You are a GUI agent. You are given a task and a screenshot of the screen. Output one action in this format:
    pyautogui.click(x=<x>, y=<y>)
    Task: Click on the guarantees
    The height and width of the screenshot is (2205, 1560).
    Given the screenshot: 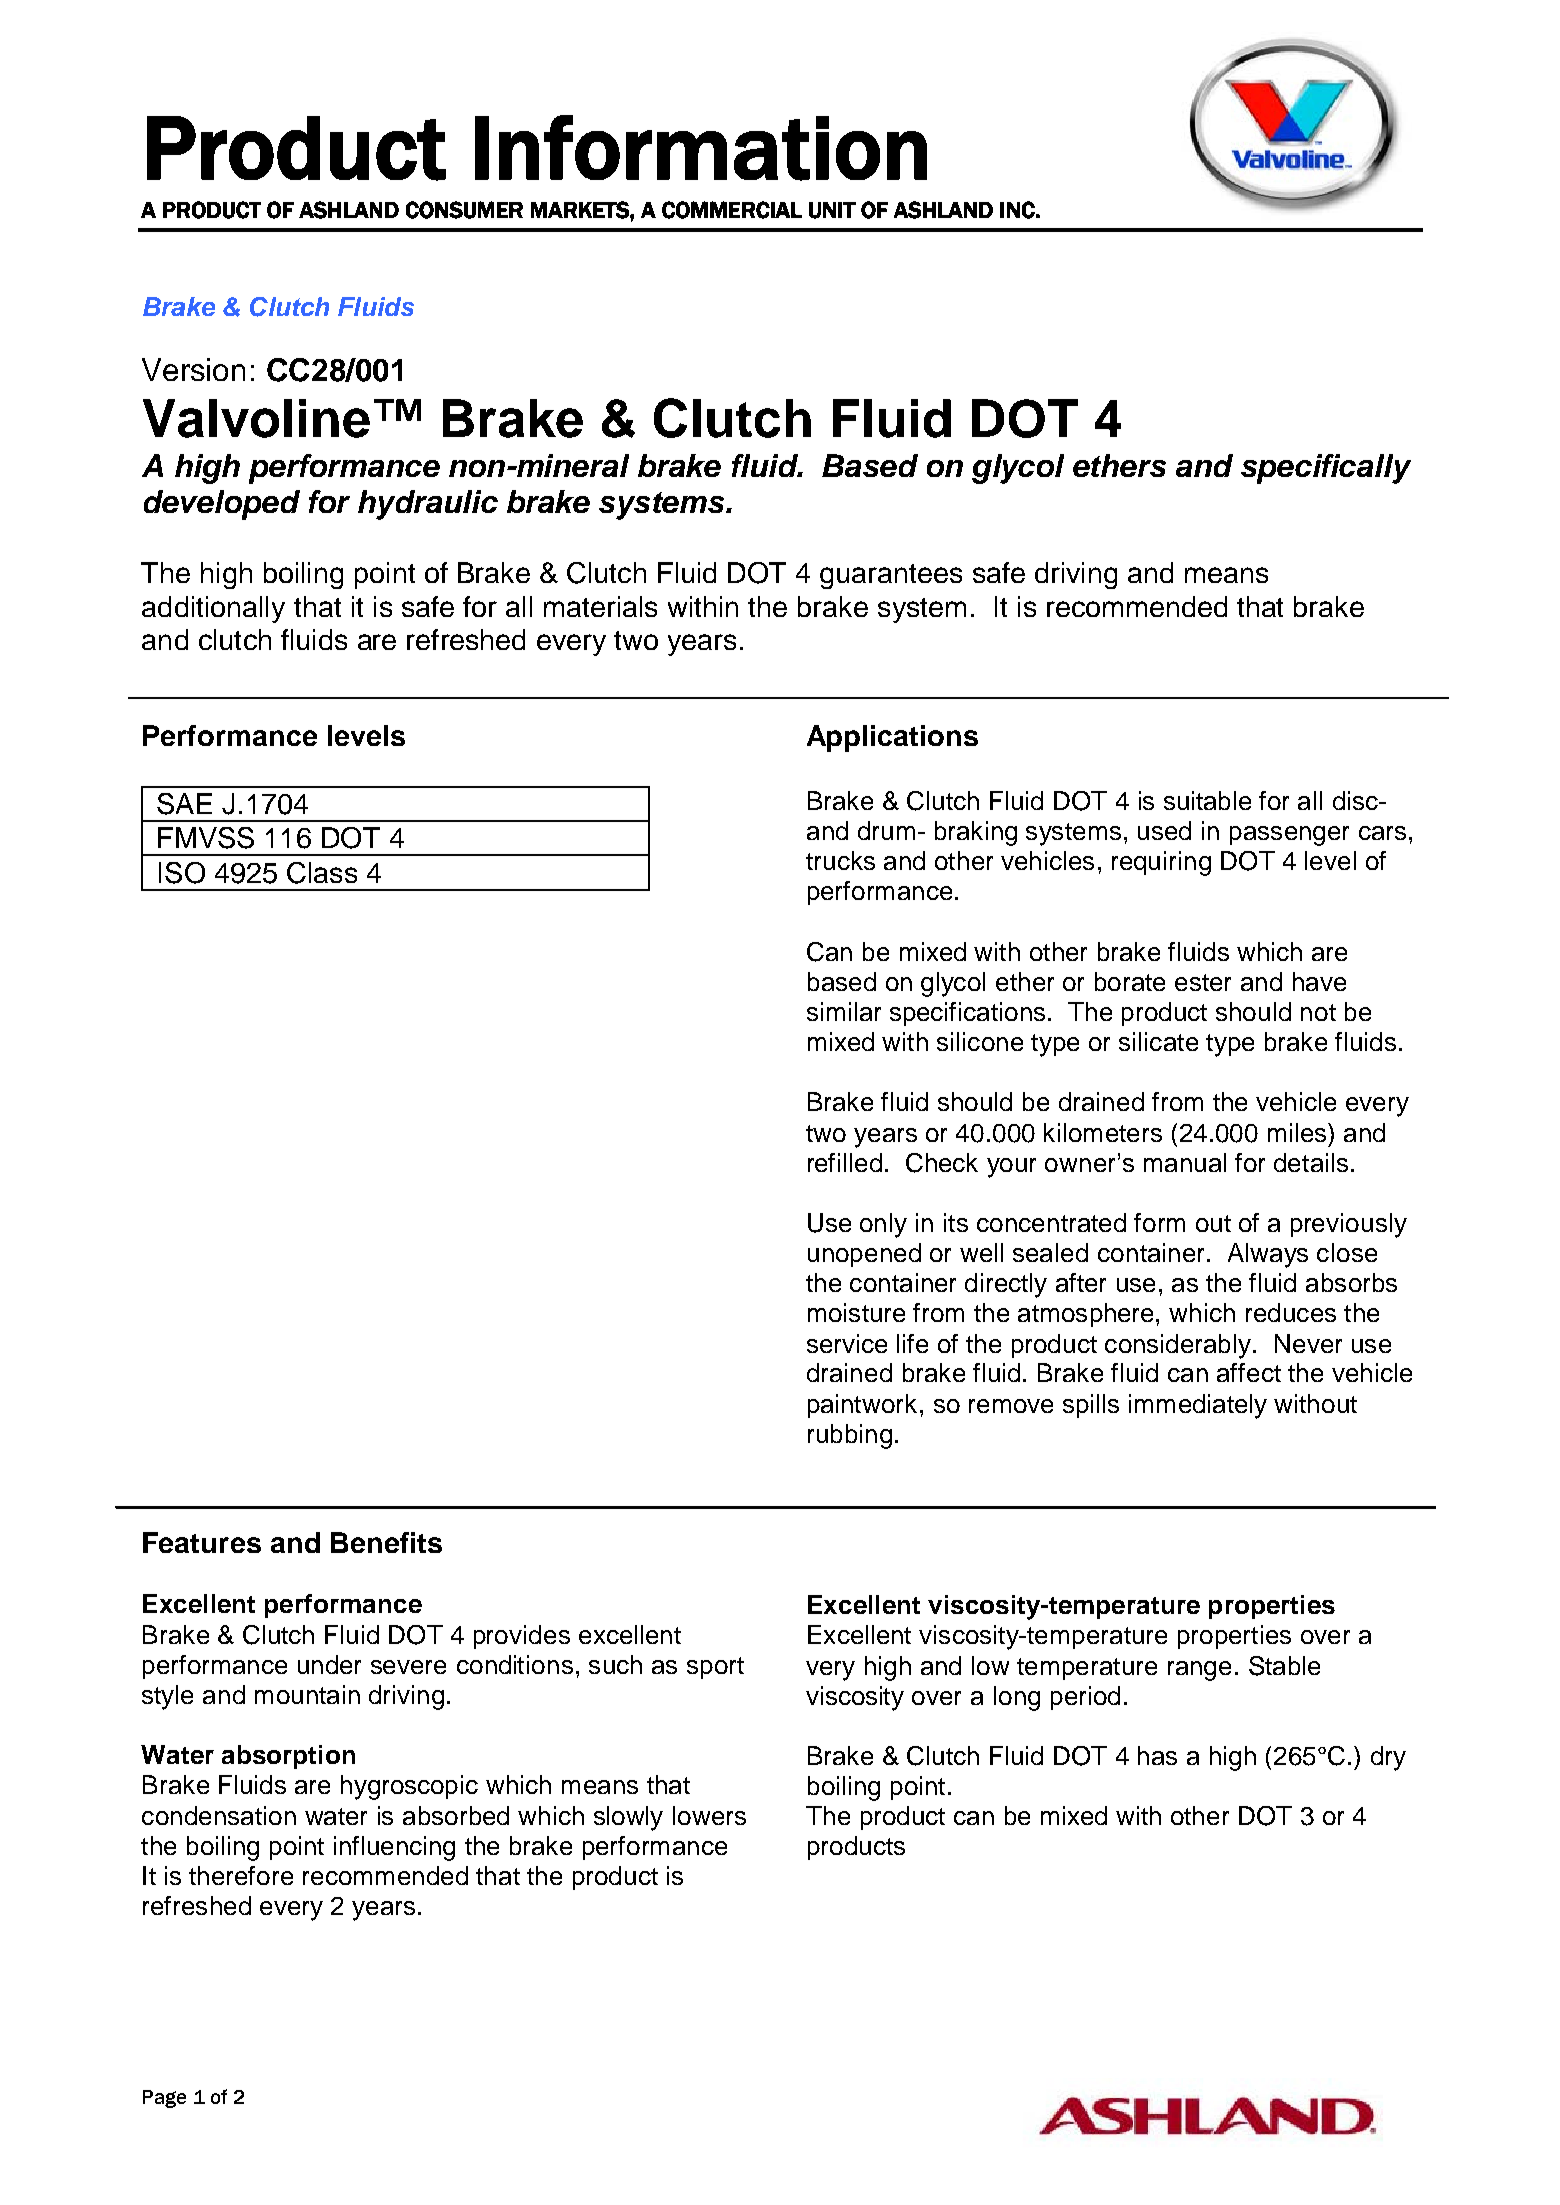 What is the action you would take?
    pyautogui.click(x=891, y=576)
